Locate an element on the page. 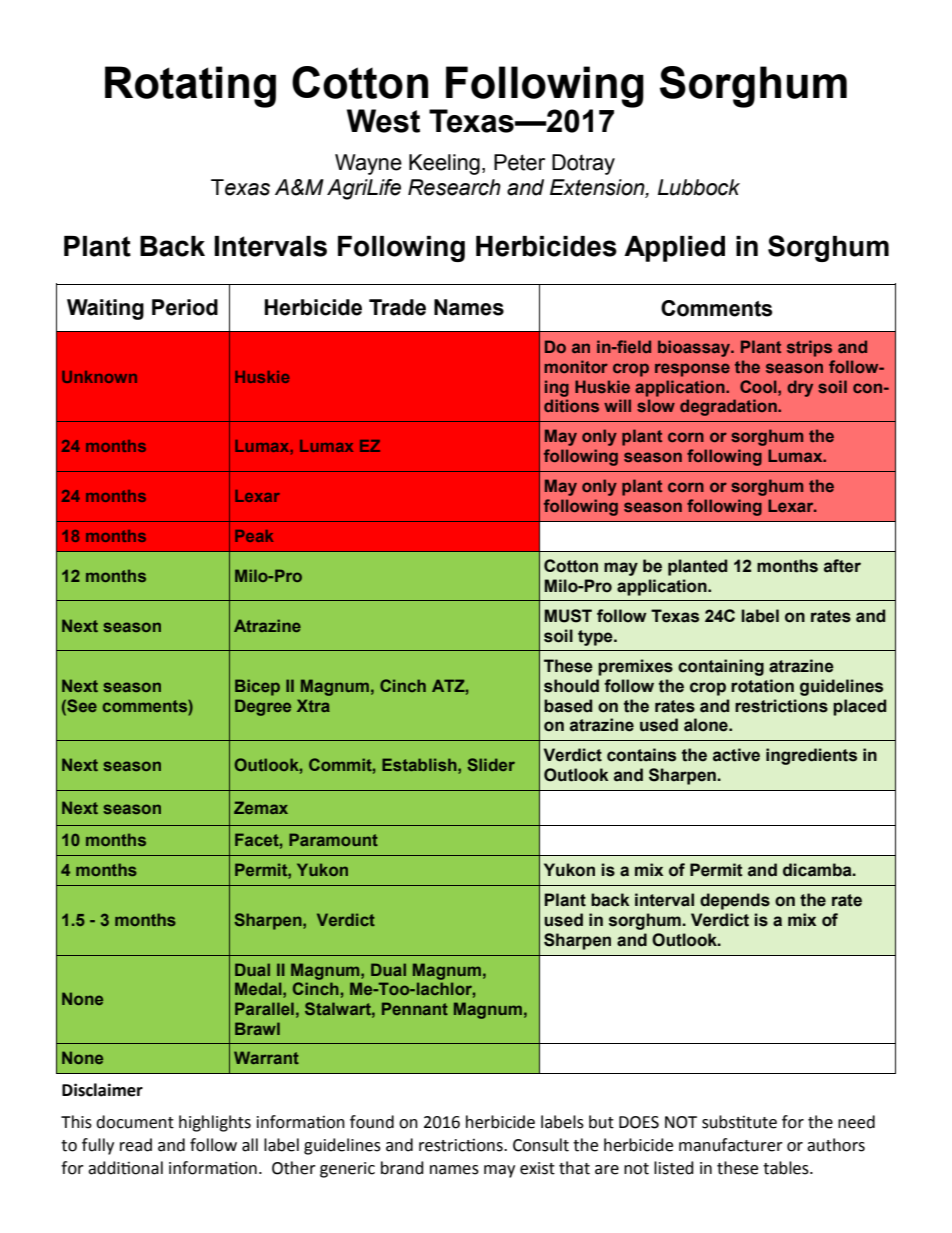  Unknown is located at coordinates (99, 377).
